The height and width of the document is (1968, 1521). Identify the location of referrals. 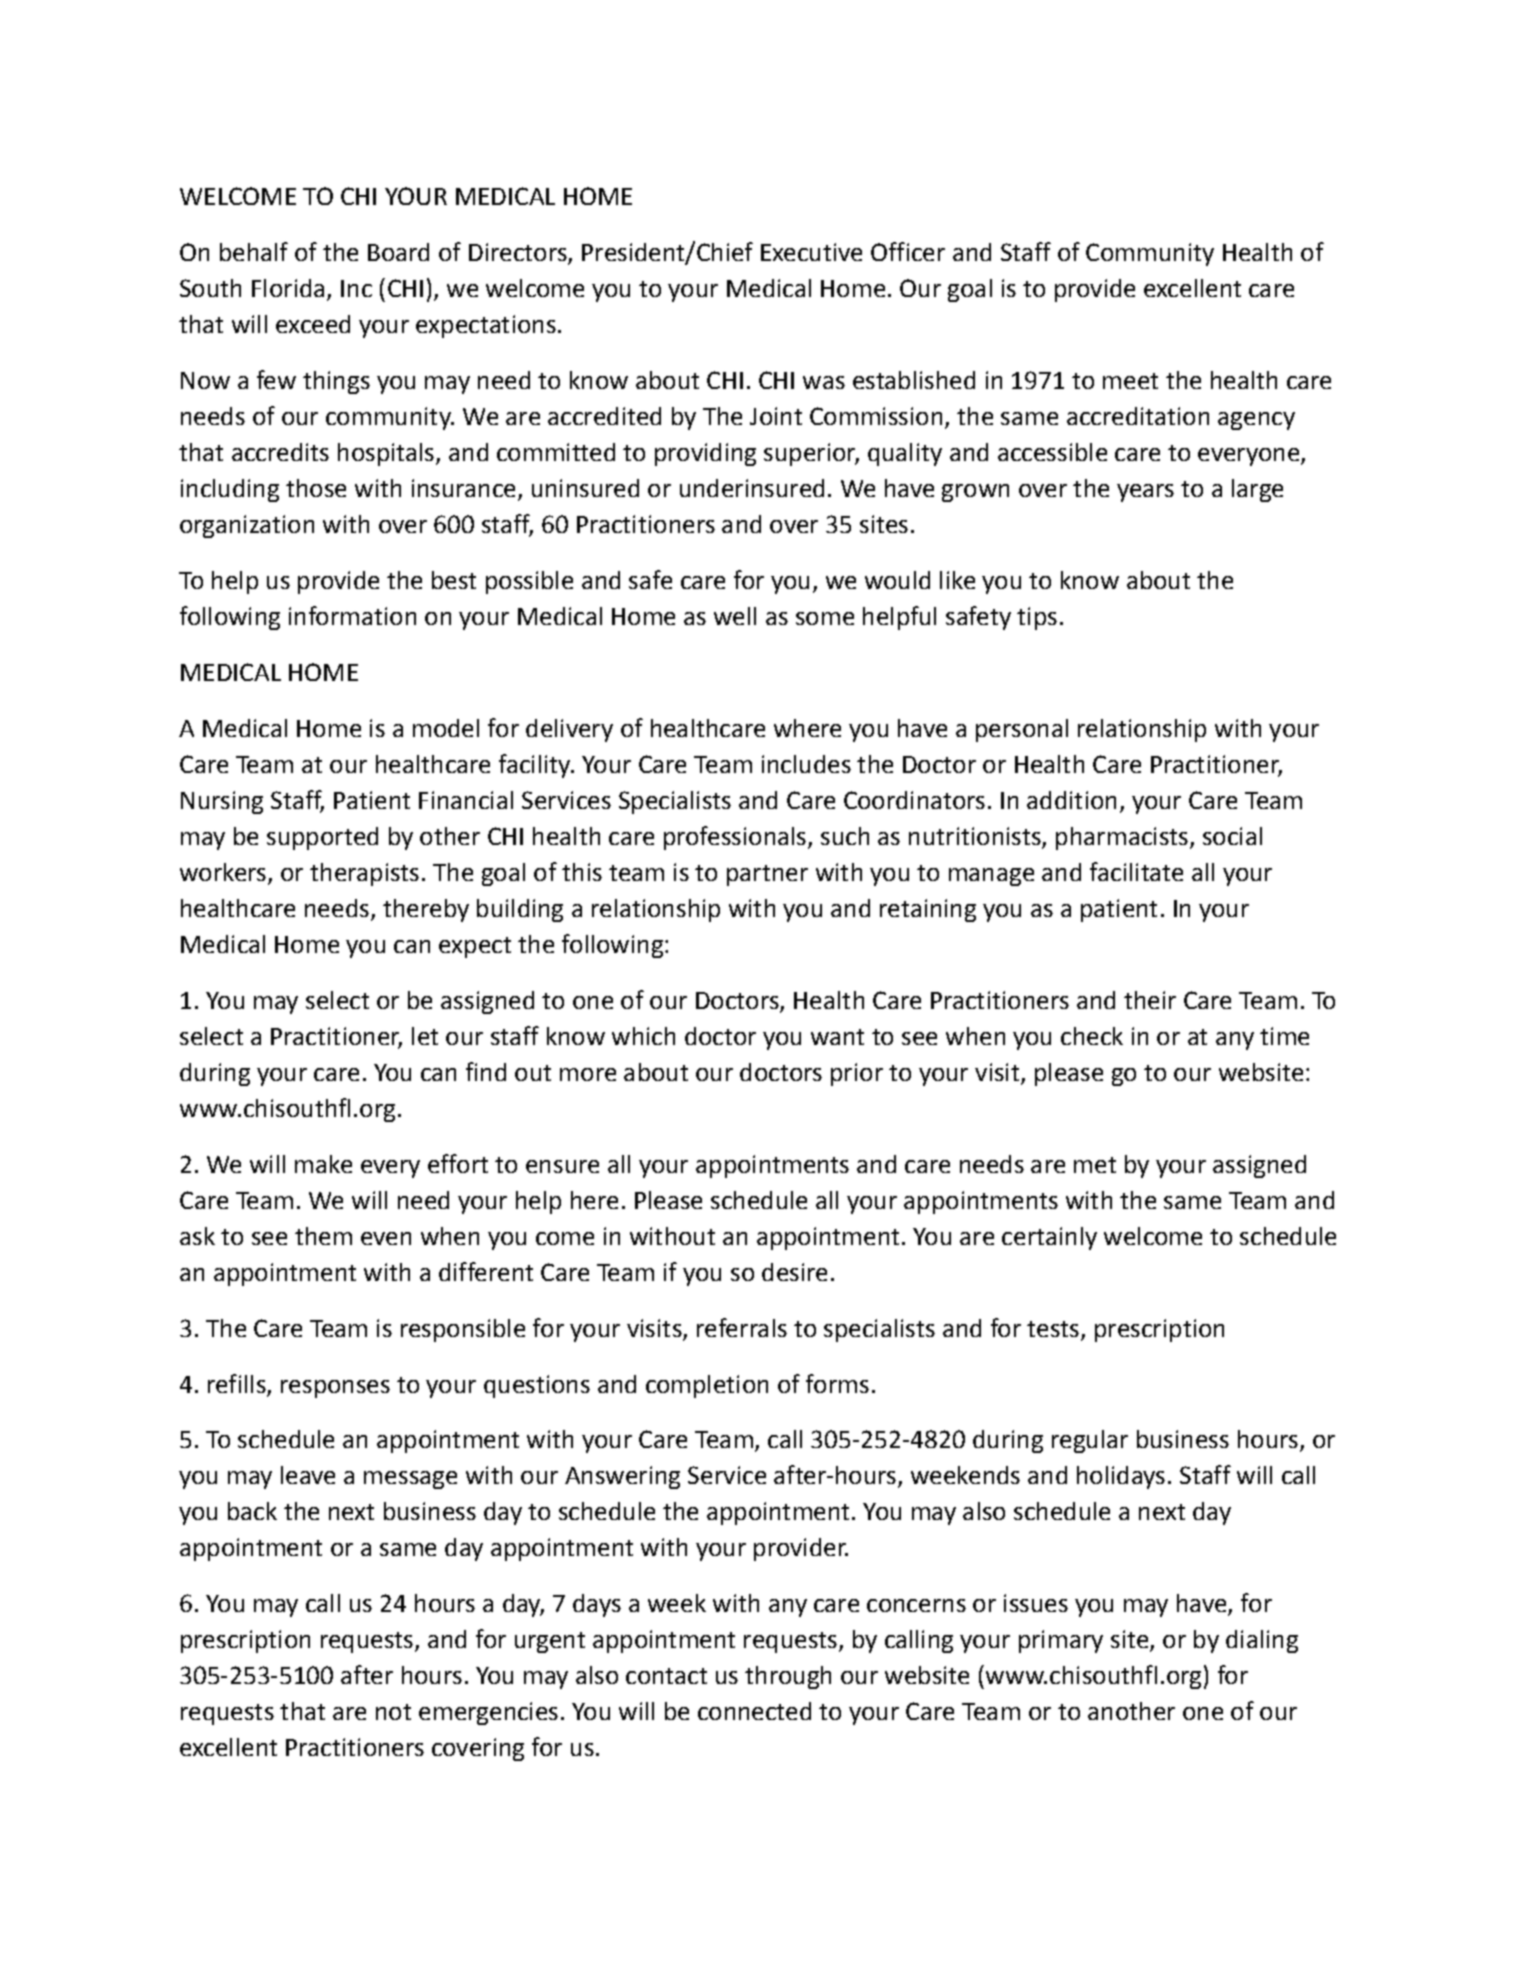
(742, 1327).
